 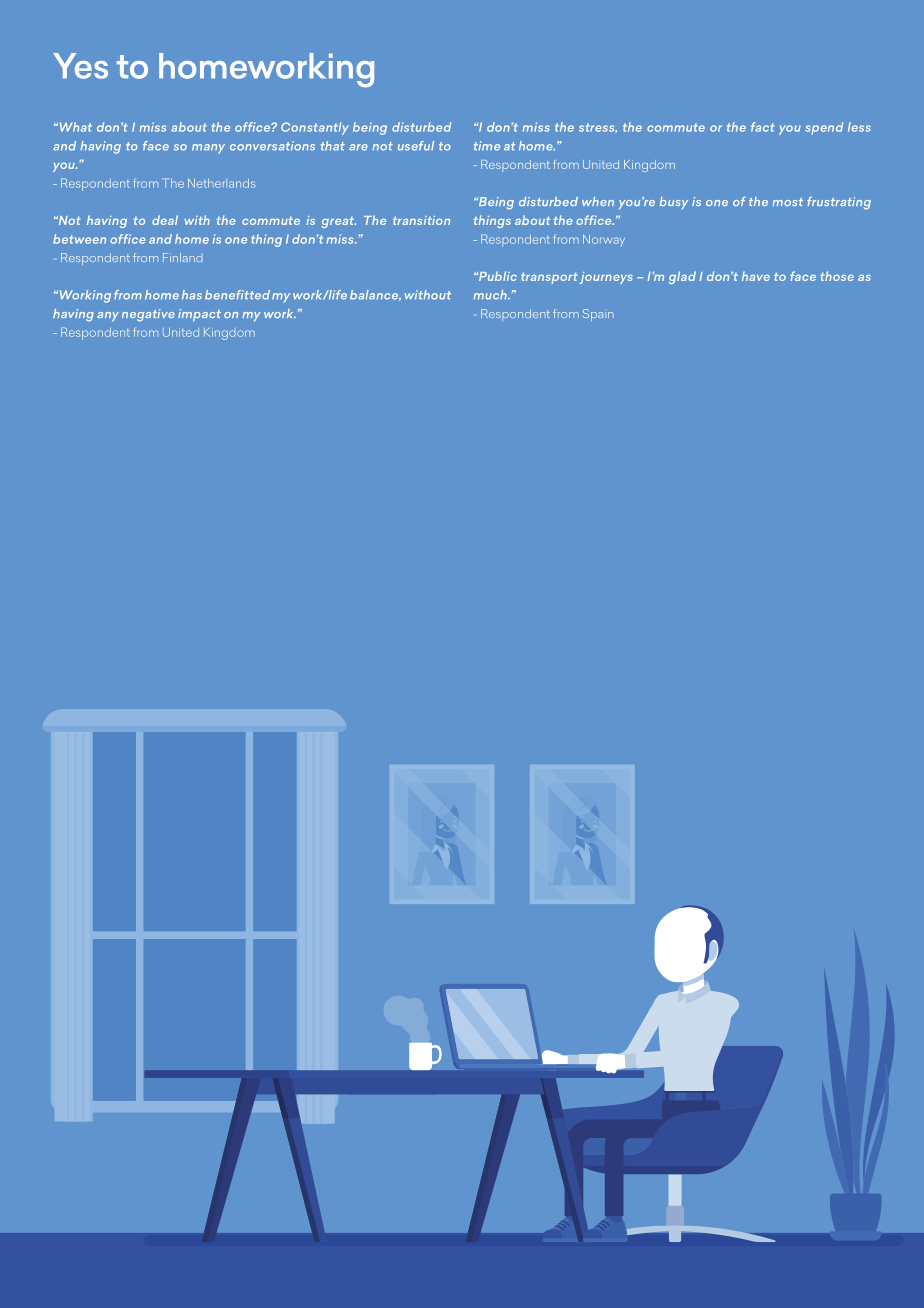 What do you see at coordinates (315, 128) in the screenshot?
I see `Constantly` at bounding box center [315, 128].
